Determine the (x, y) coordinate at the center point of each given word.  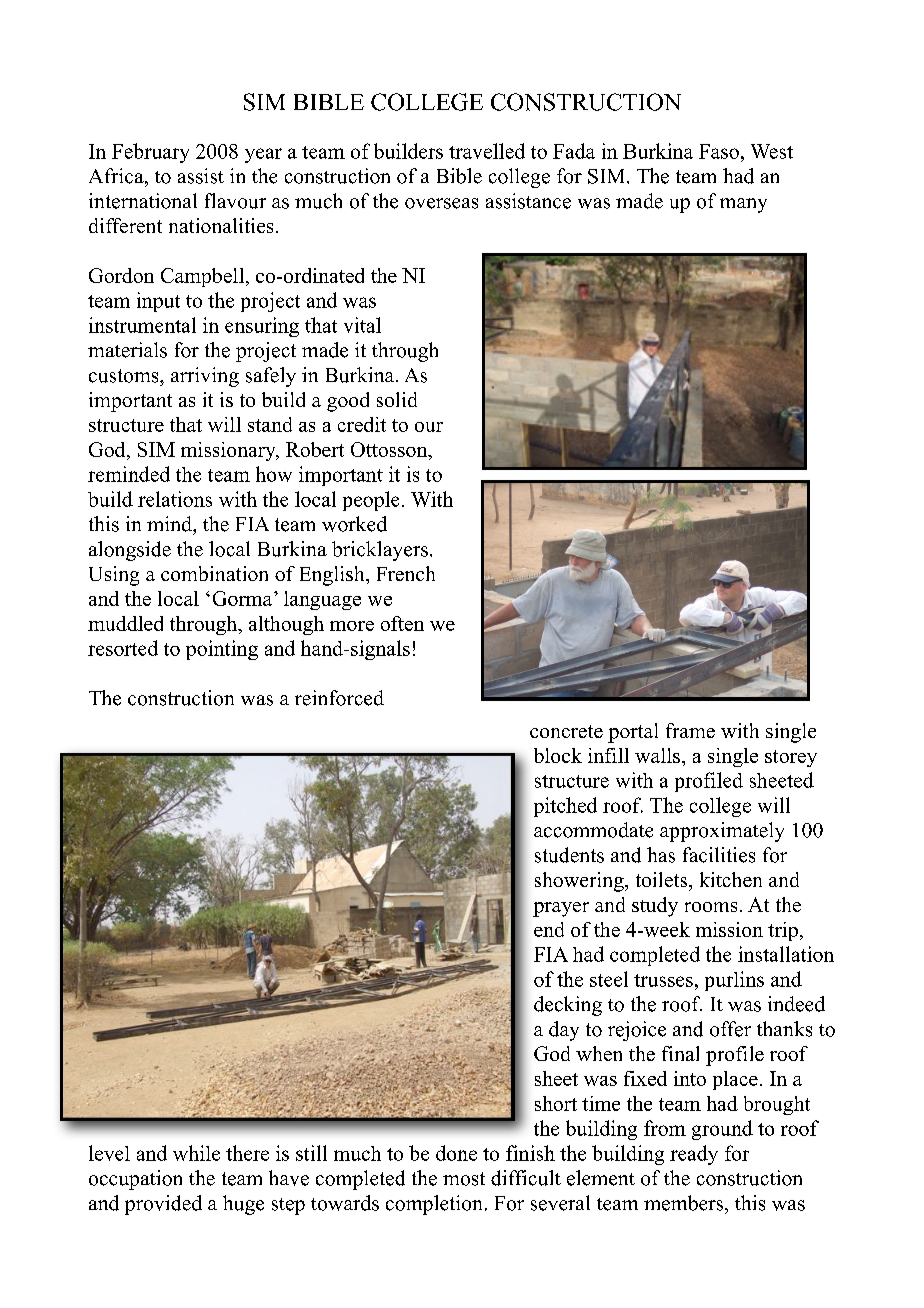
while (196, 1153)
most (464, 1179)
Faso (719, 151)
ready (694, 1155)
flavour (235, 201)
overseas (441, 203)
